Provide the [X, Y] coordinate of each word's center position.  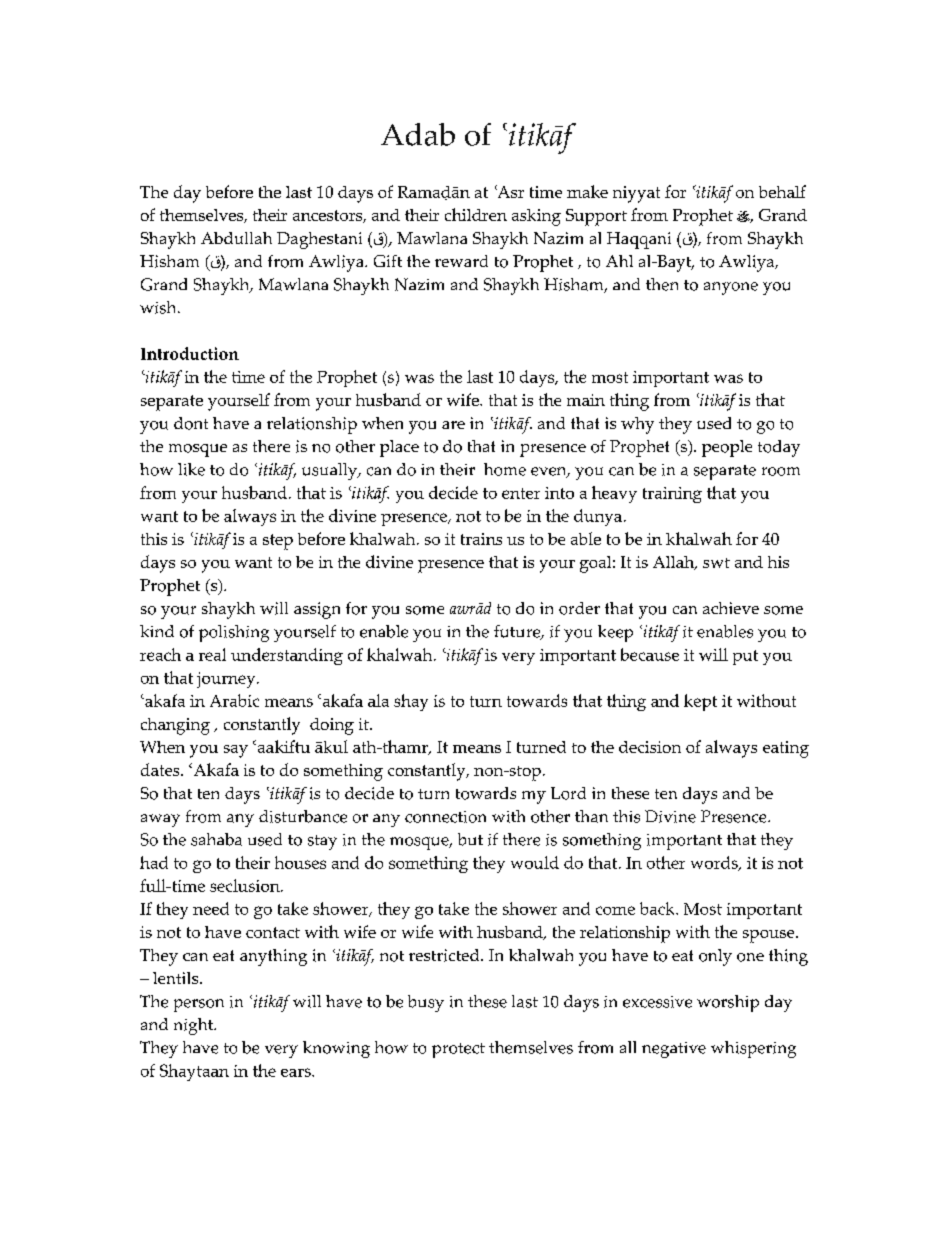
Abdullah [236, 238]
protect [458, 1050]
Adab [418, 134]
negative [674, 1050]
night [195, 1026]
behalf [782, 191]
